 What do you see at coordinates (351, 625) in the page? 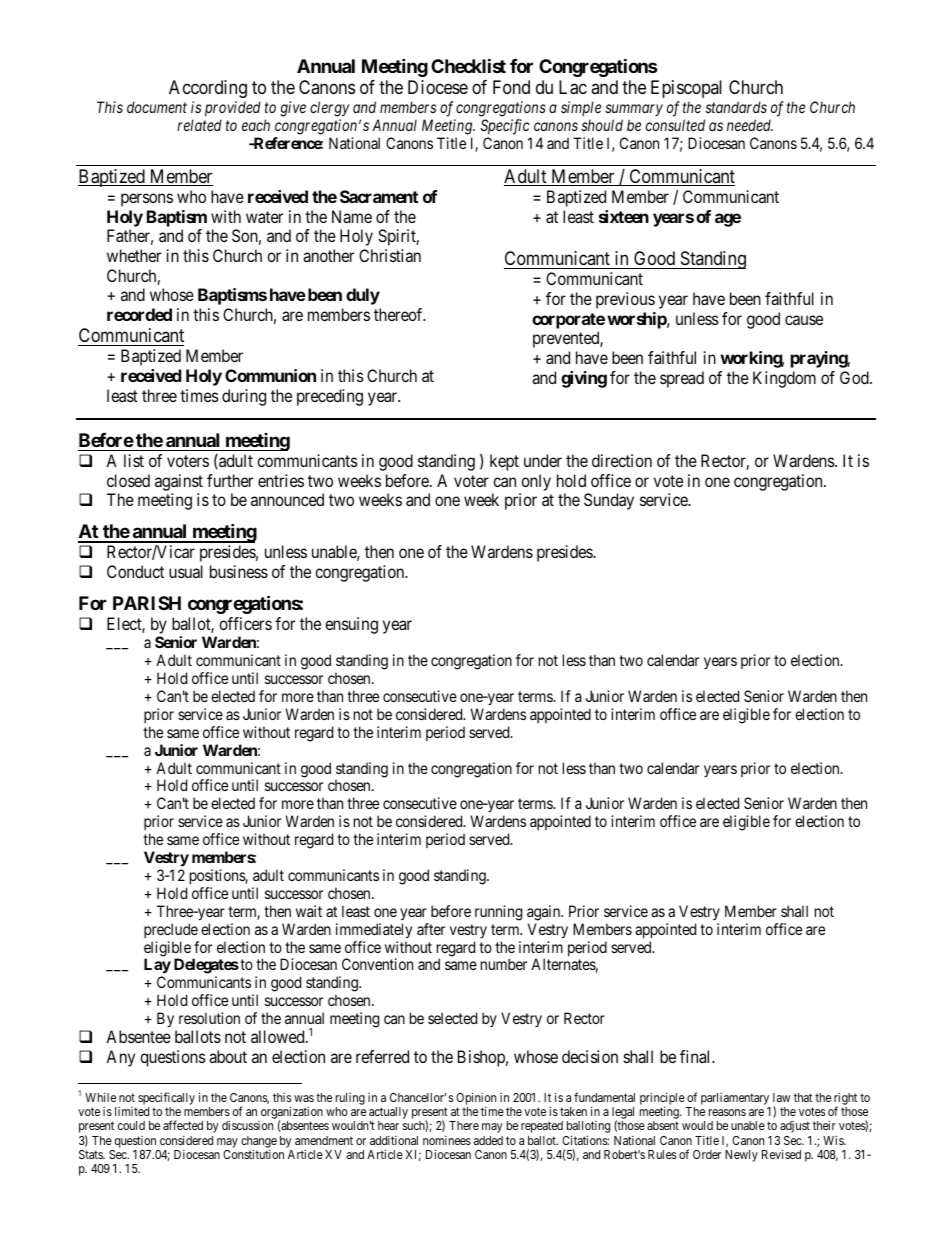
I see `ensuing` at bounding box center [351, 625].
